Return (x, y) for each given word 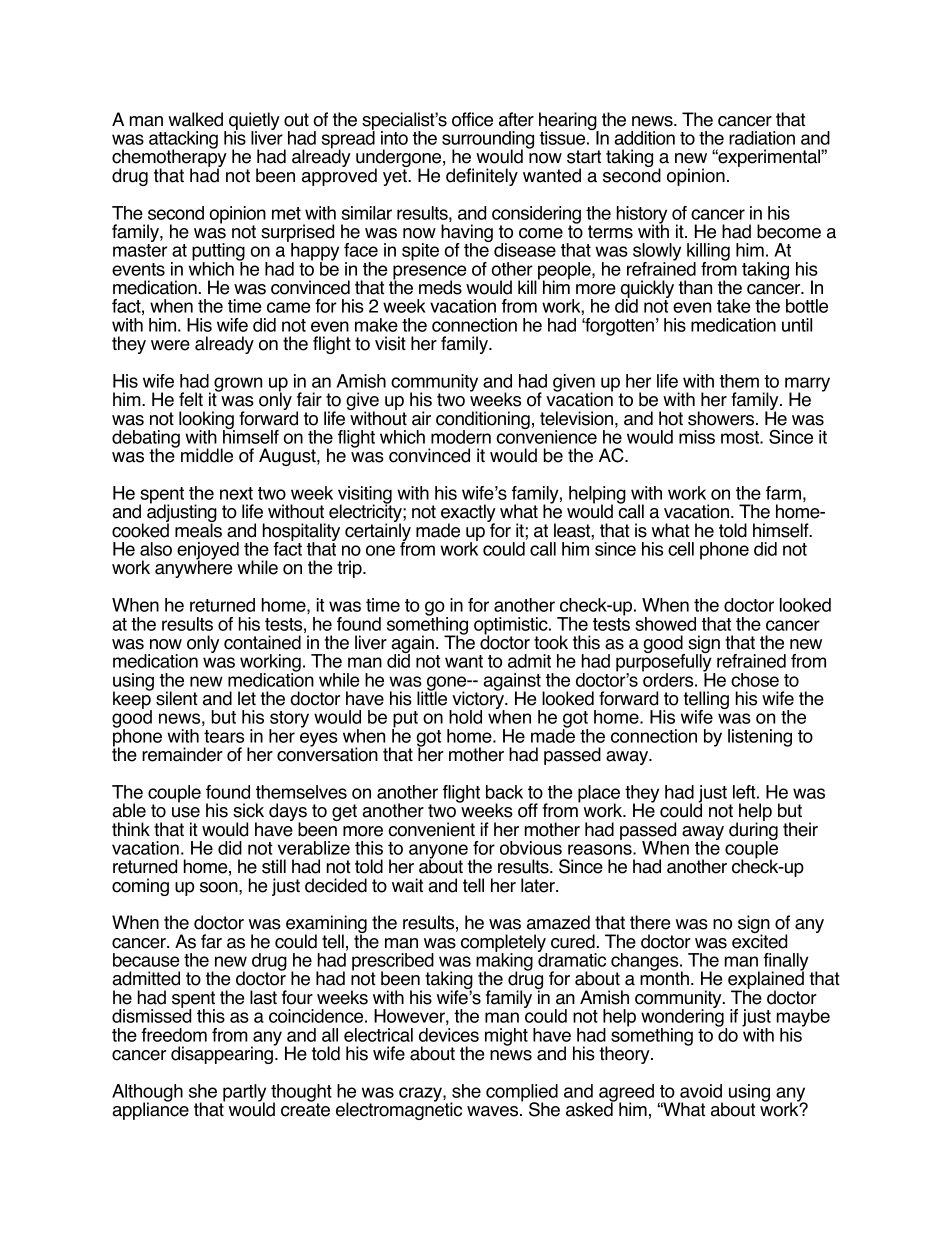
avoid (701, 1091)
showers (722, 418)
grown (237, 385)
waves (494, 1111)
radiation (762, 138)
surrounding (488, 141)
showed (665, 624)
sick (248, 810)
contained (262, 642)
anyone (439, 852)
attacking (183, 141)
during (753, 831)
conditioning (483, 421)
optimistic (512, 627)
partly (243, 1094)
